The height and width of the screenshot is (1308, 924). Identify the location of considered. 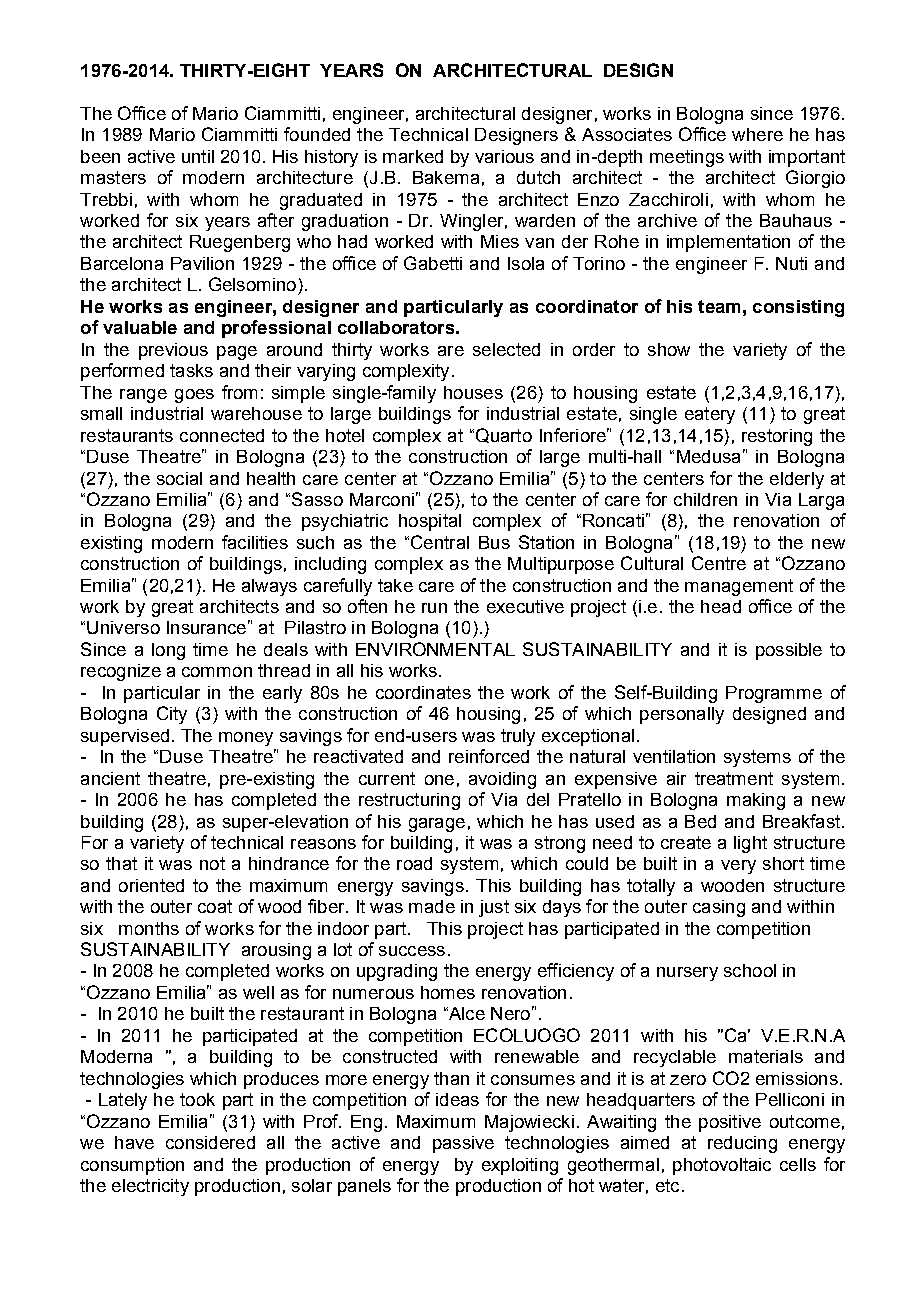
(210, 1142).
